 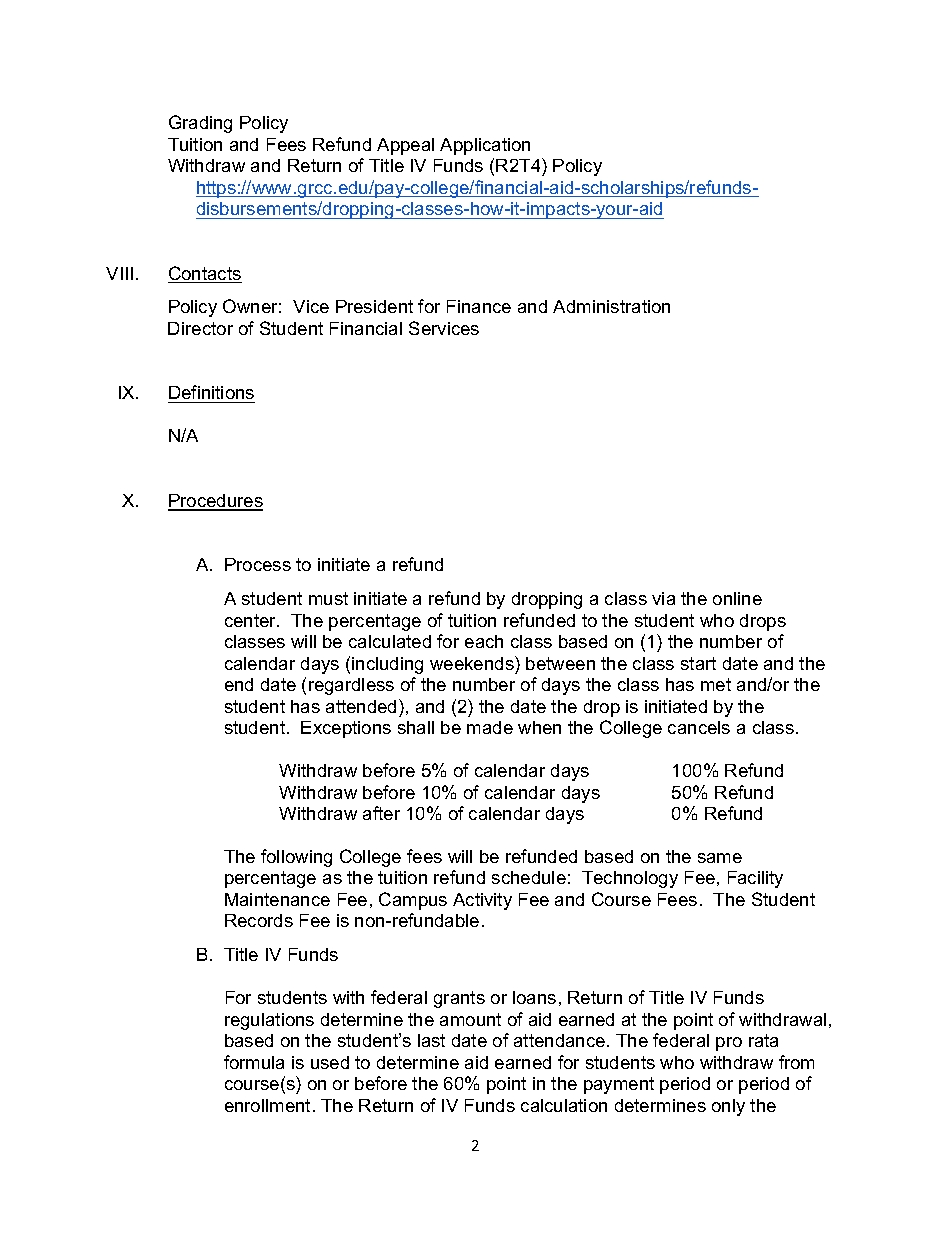 I want to click on each, so click(x=484, y=641).
